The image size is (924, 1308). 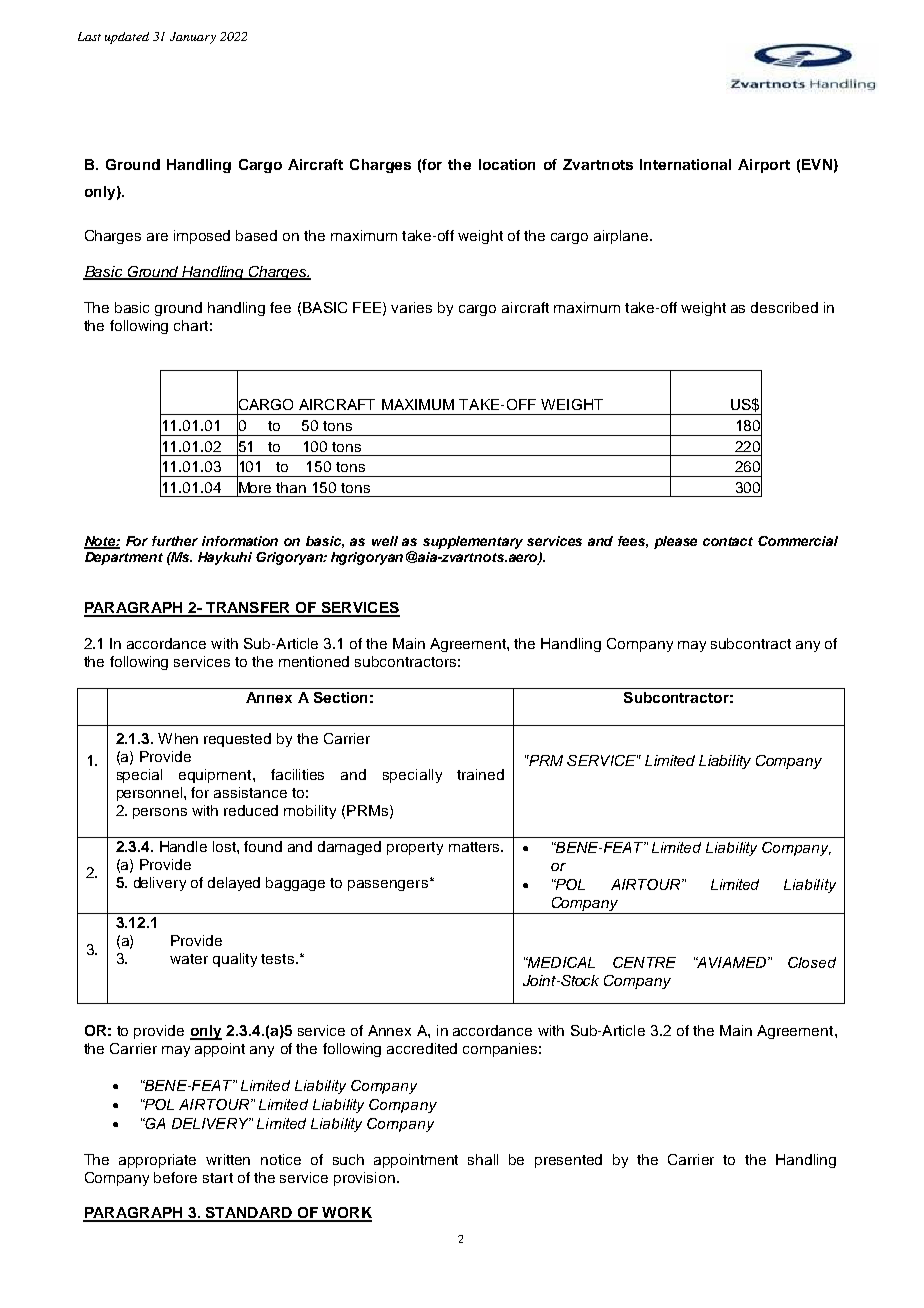 What do you see at coordinates (193, 38) in the image?
I see `January` at bounding box center [193, 38].
